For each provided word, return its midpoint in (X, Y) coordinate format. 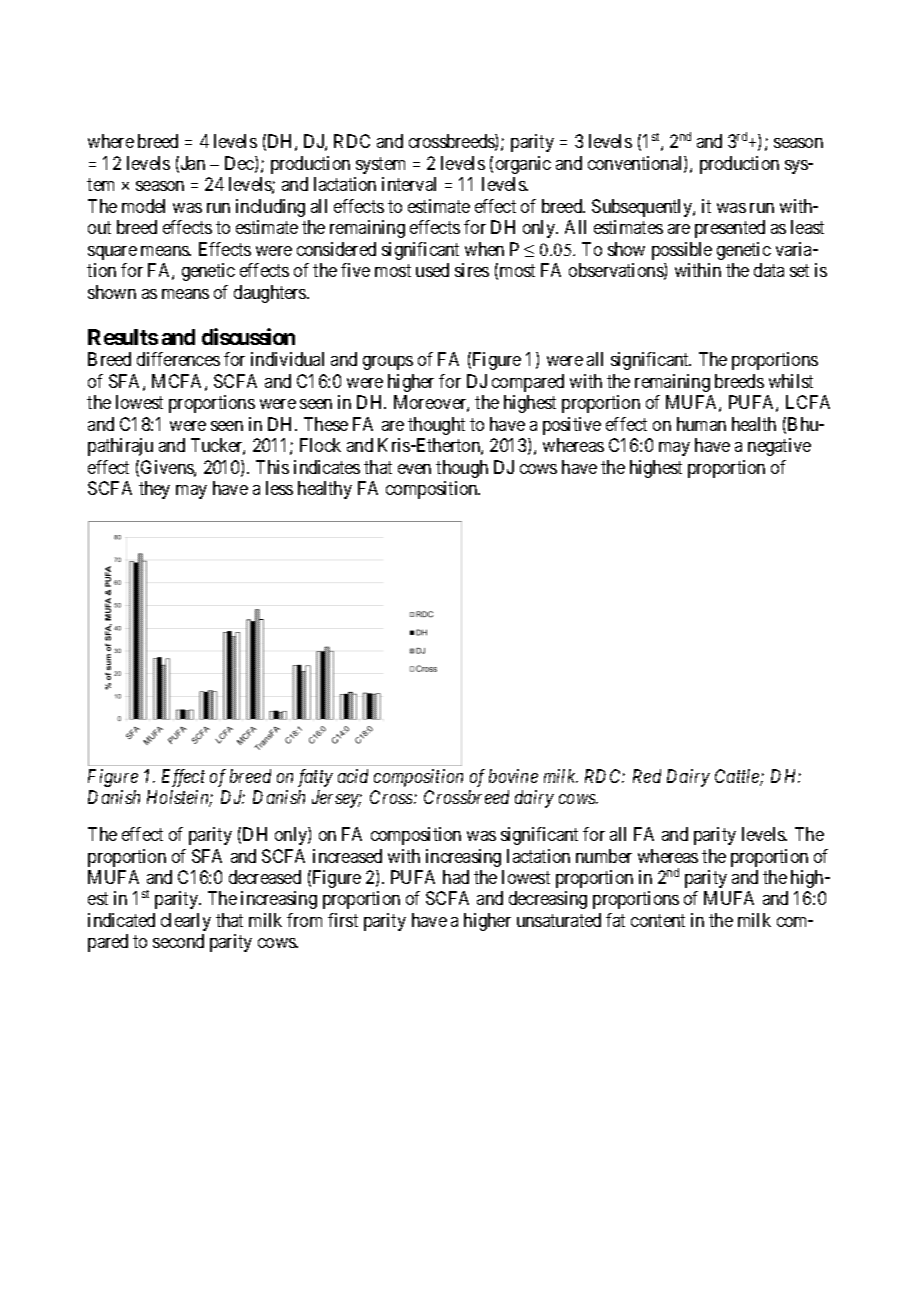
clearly (186, 922)
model (143, 206)
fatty (315, 778)
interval (409, 184)
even (414, 469)
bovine (513, 776)
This (272, 467)
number (604, 856)
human (701, 424)
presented (730, 229)
